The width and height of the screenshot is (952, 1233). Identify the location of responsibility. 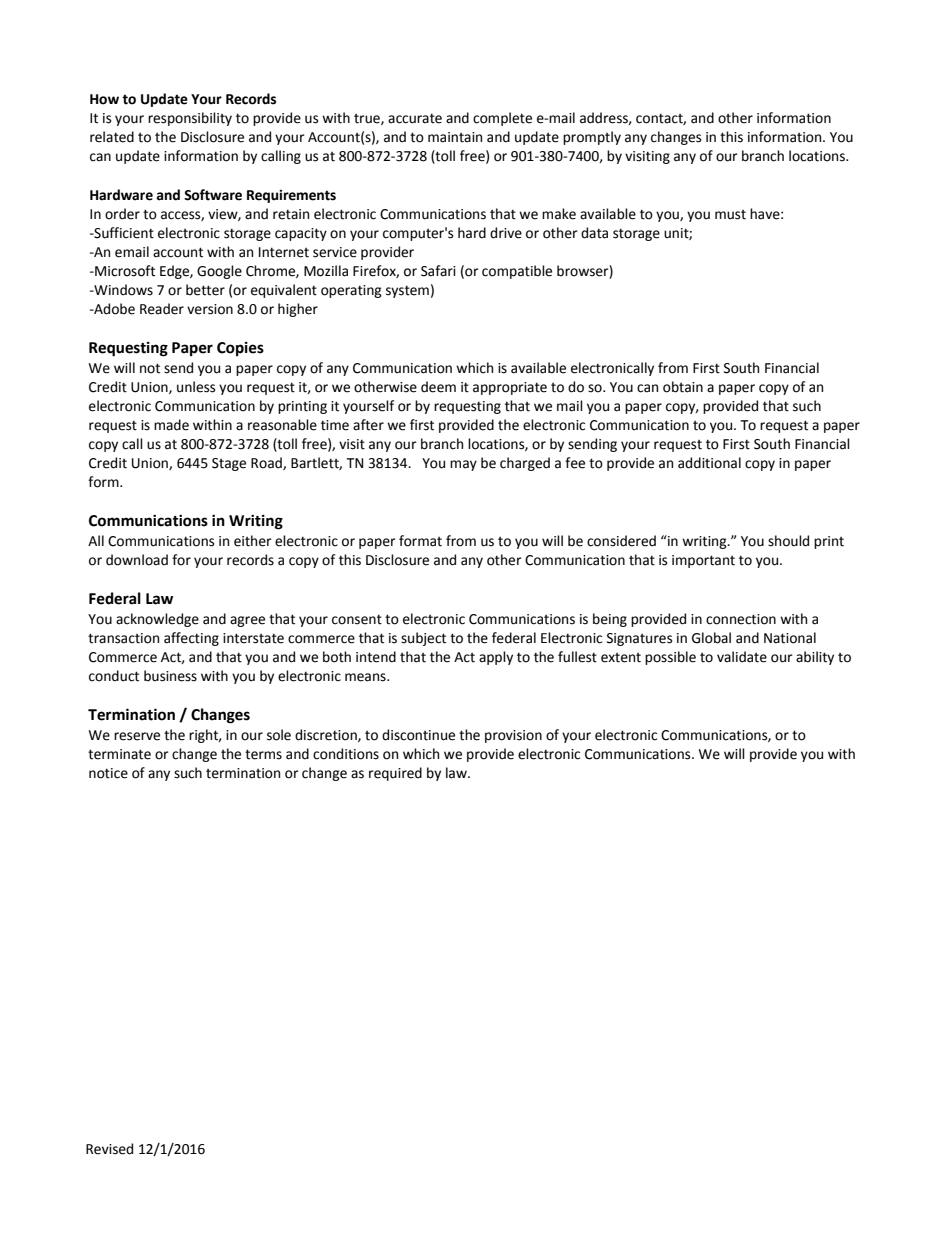
(190, 119).
